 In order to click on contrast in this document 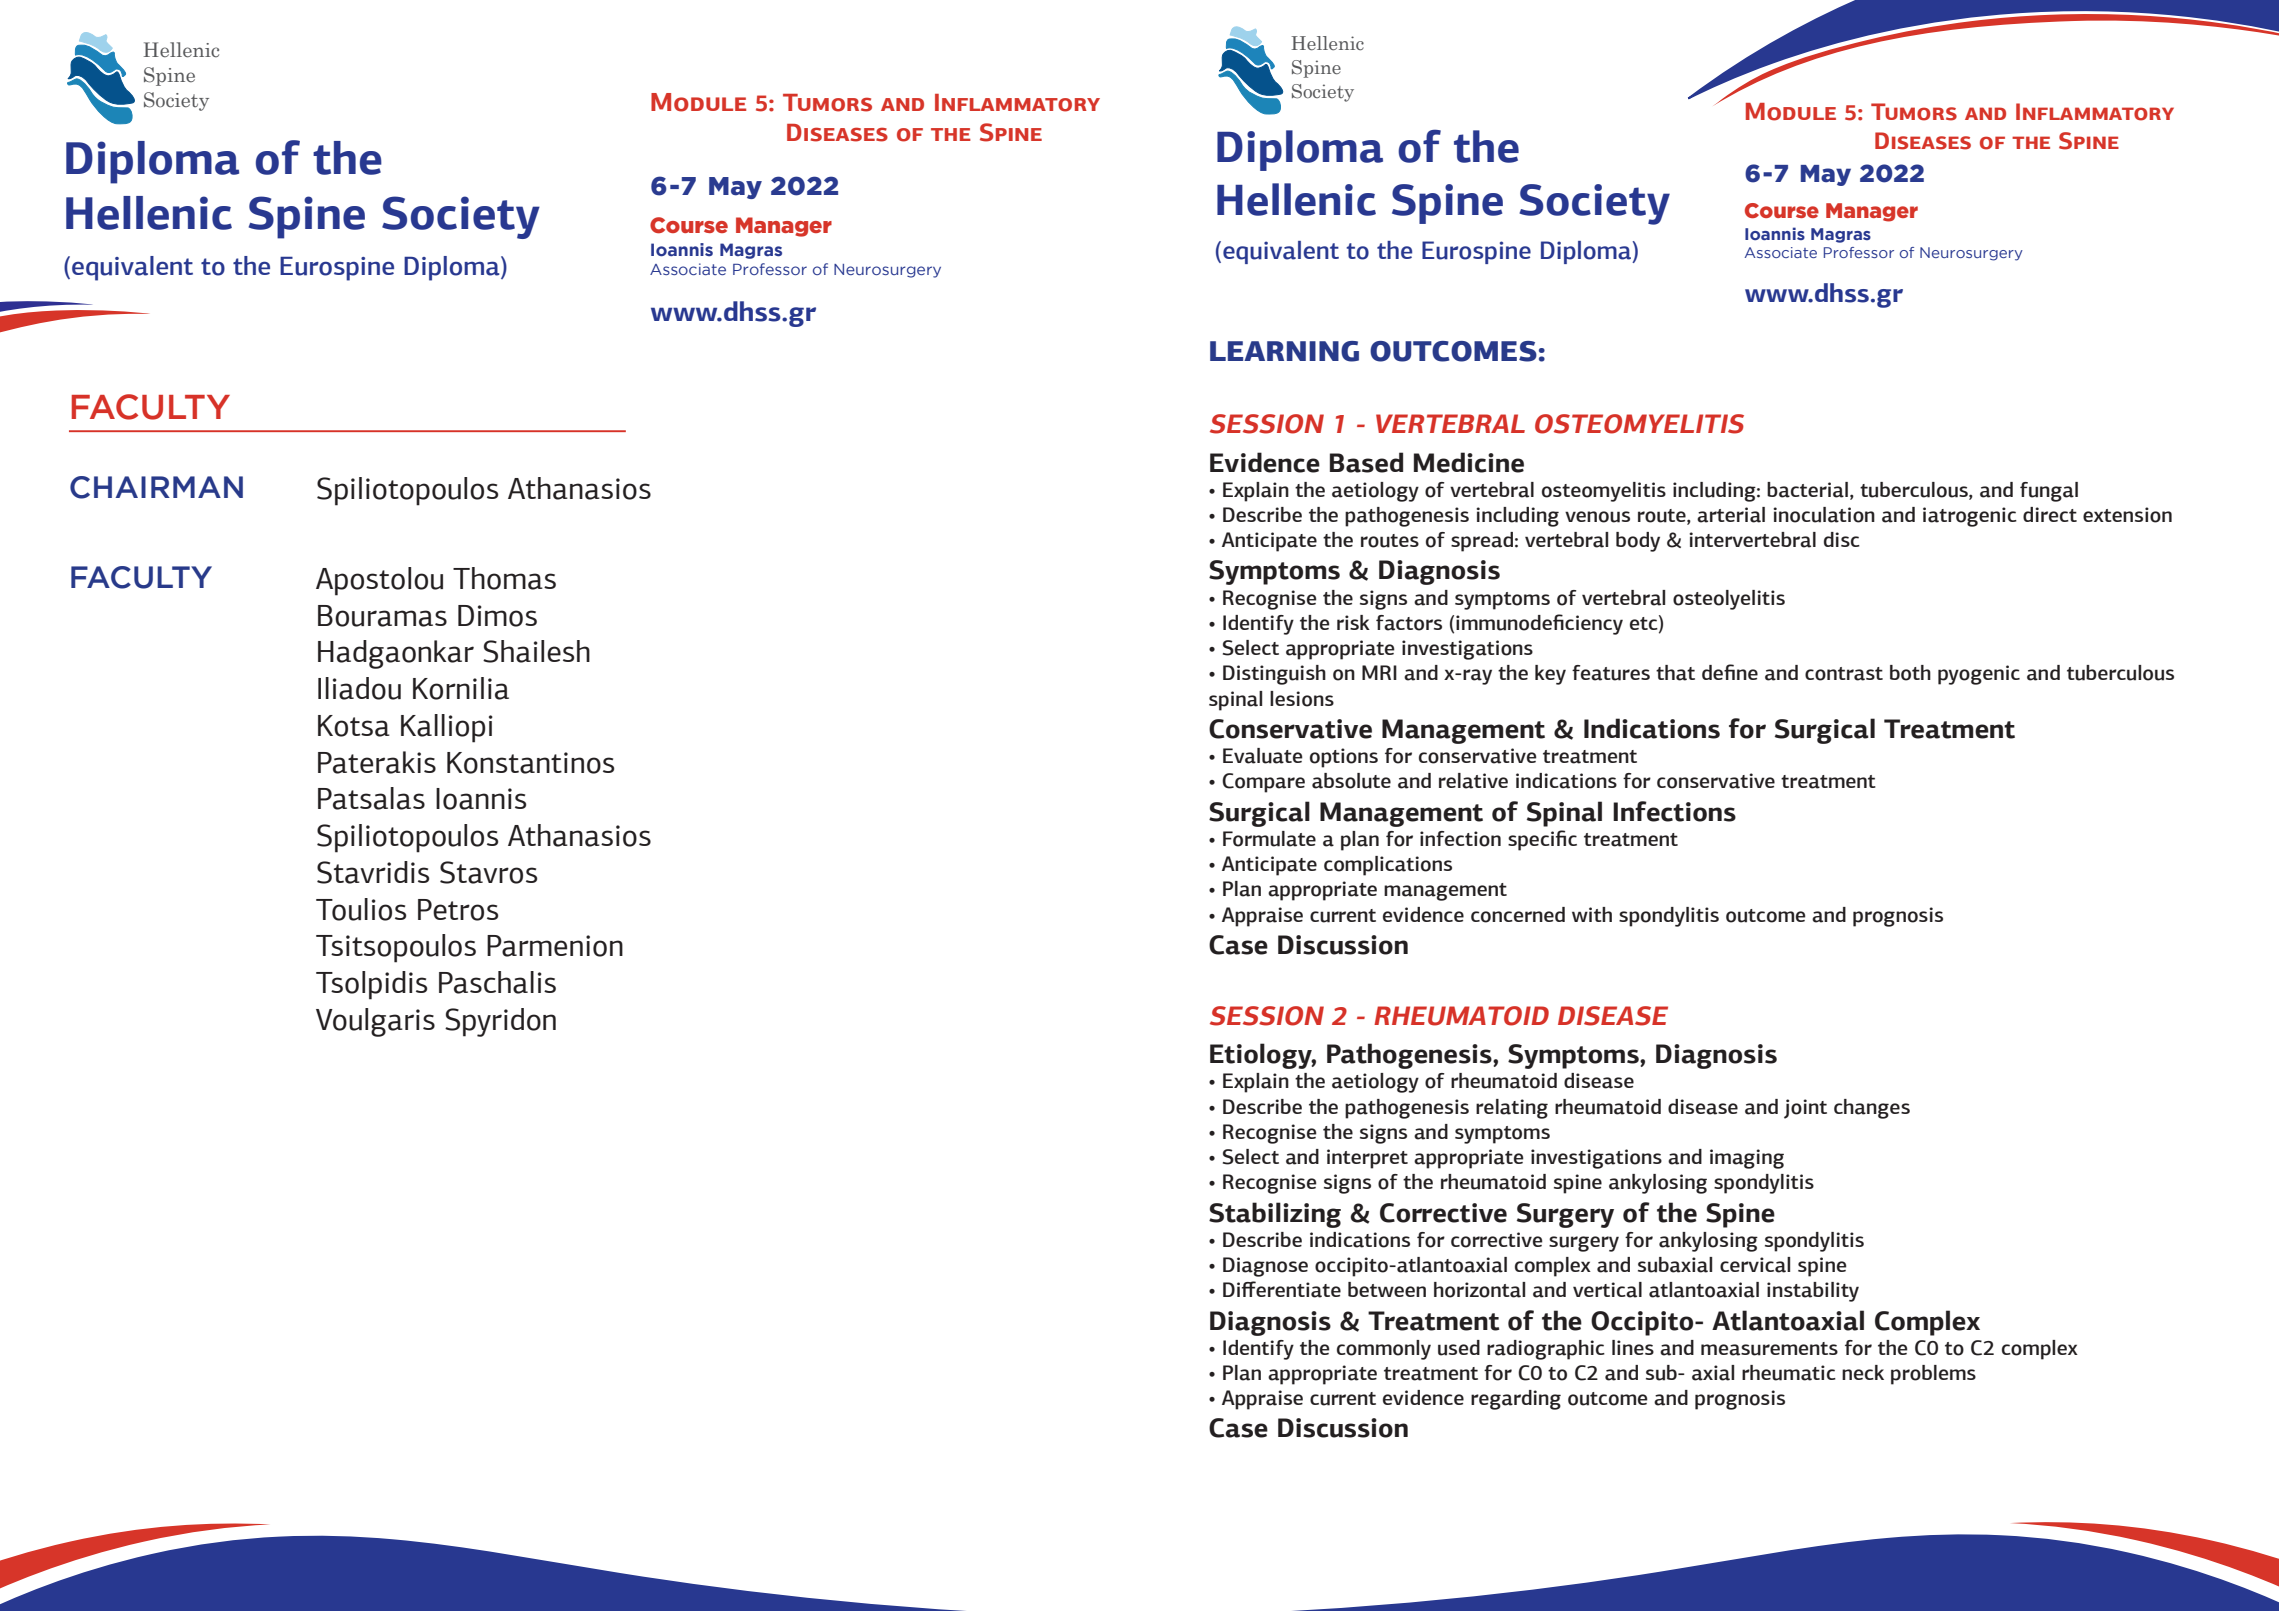, I will do `click(1844, 674)`.
